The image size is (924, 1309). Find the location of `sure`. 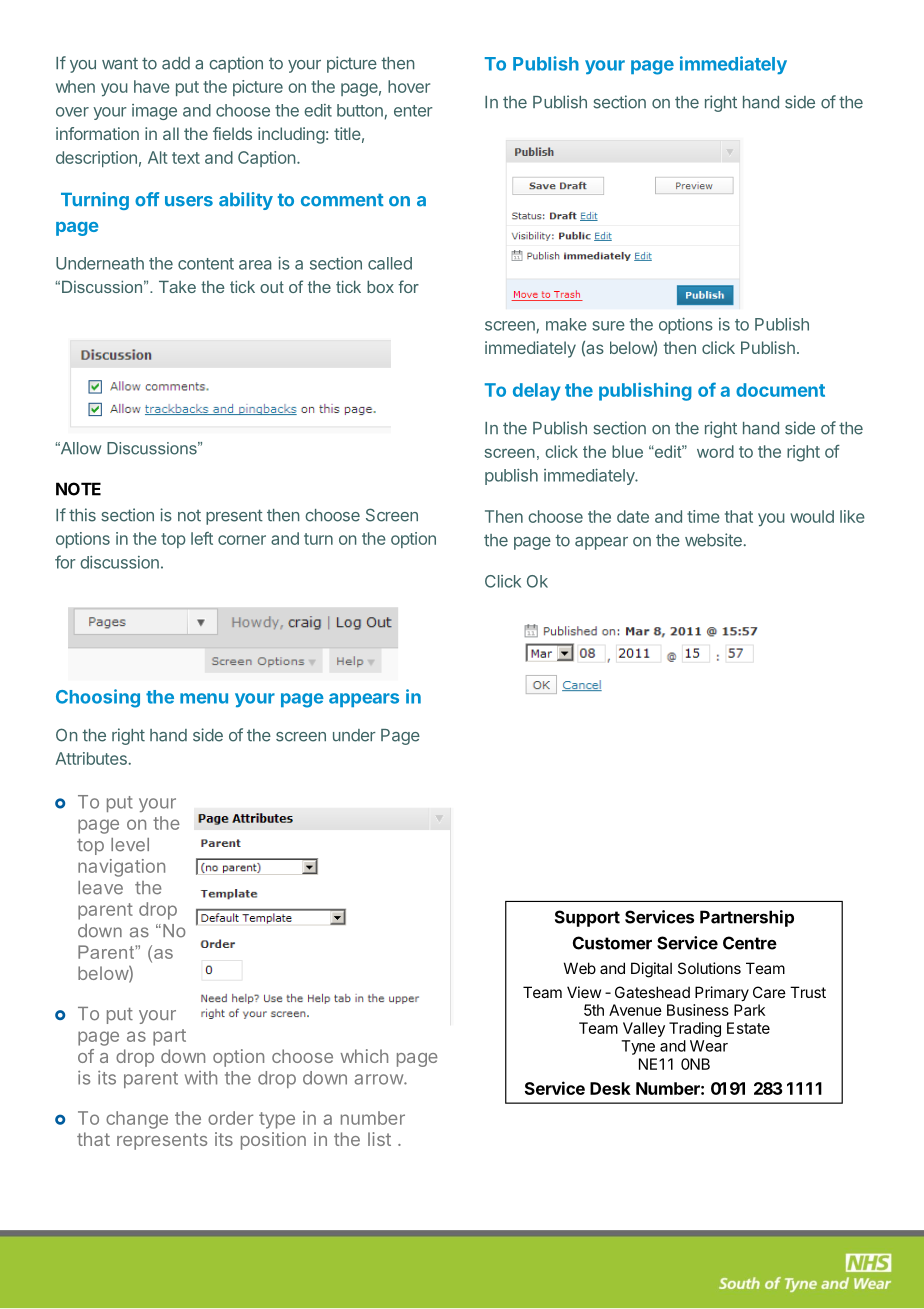

sure is located at coordinates (608, 326).
